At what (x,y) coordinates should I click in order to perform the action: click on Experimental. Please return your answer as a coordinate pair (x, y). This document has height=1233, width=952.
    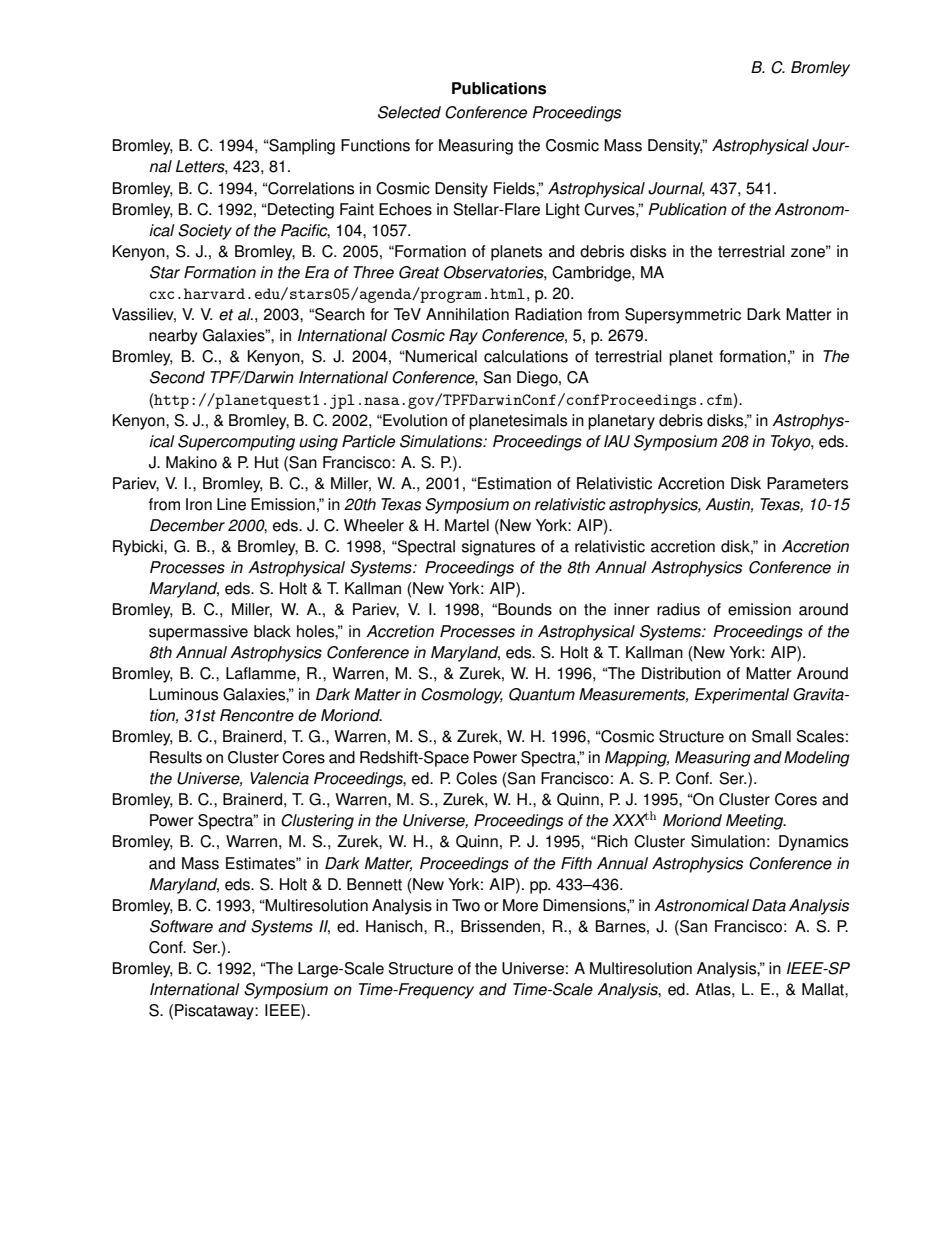
    Looking at the image, I should click on (741, 696).
